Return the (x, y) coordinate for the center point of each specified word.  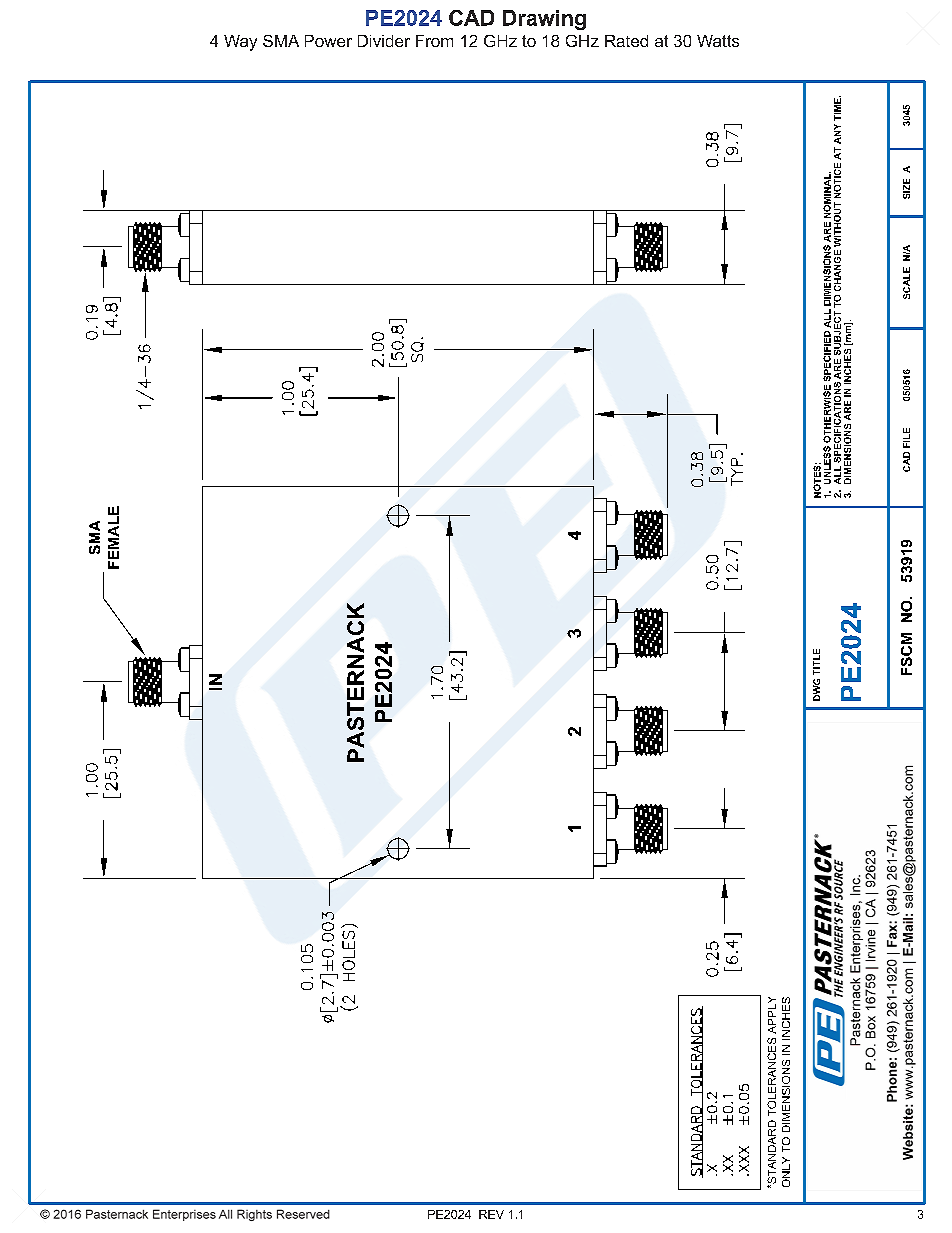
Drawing (544, 20)
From (434, 41)
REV (491, 1214)
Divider (384, 41)
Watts (718, 41)
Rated (626, 41)
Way (240, 43)
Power (328, 41)
